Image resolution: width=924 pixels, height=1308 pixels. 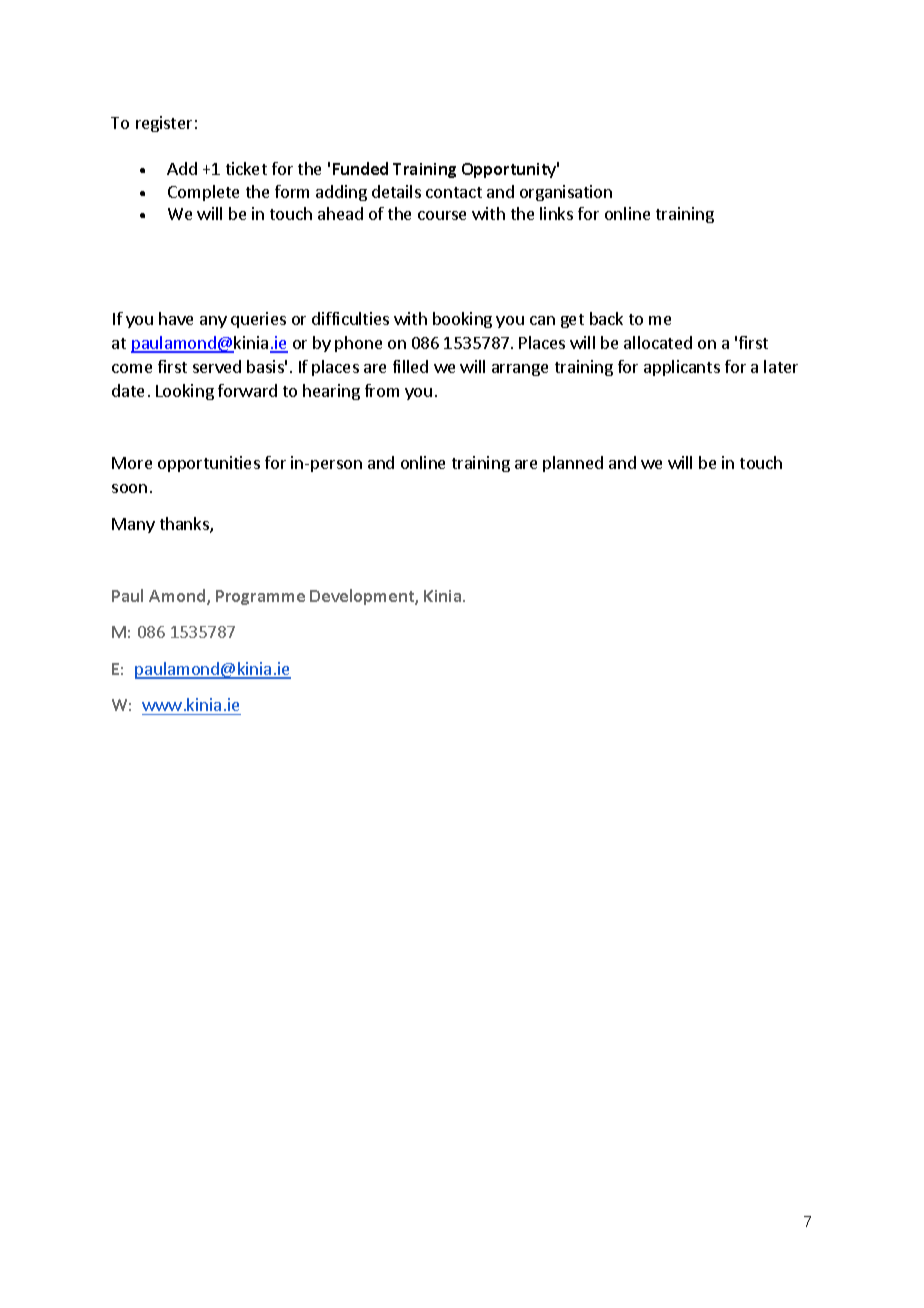 I want to click on thanks, so click(x=185, y=525).
